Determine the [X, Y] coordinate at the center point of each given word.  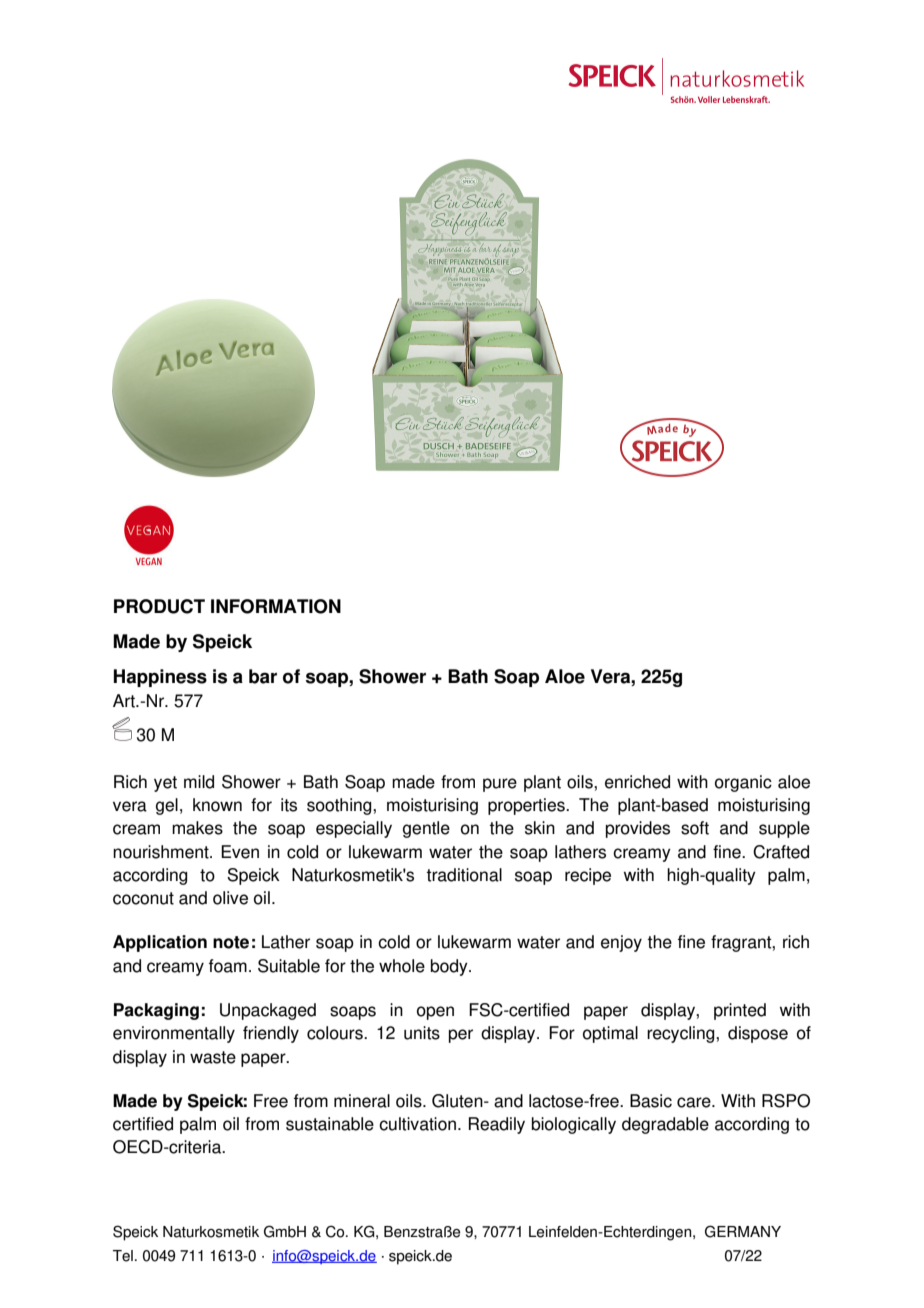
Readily [497, 1125]
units [422, 1033]
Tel [123, 1256]
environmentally [174, 1034]
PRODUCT [159, 606]
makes [197, 828]
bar [263, 676]
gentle [426, 829]
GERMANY [743, 1231]
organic [743, 783]
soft [695, 828]
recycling [682, 1034]
